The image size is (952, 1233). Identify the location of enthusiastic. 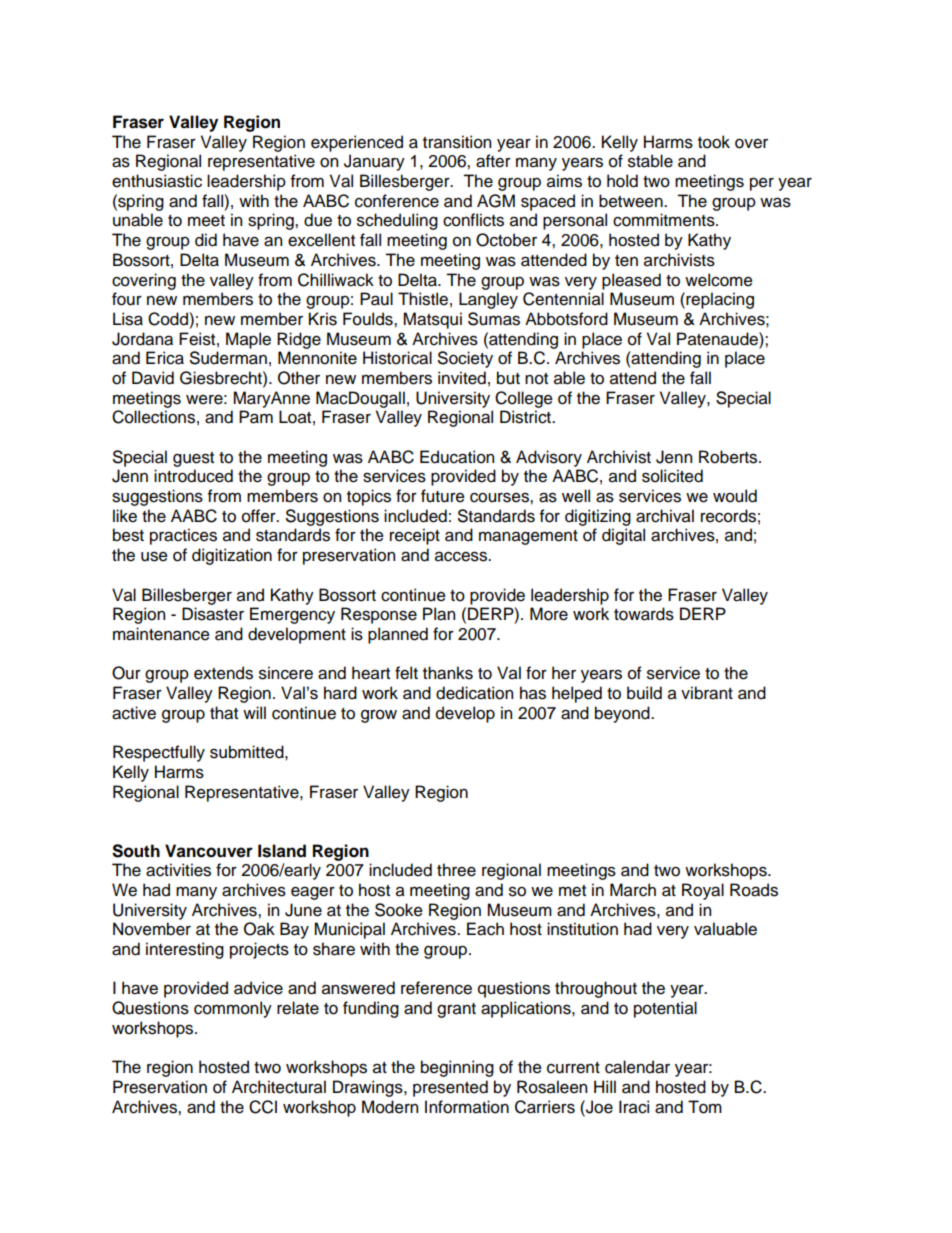
(157, 181).
